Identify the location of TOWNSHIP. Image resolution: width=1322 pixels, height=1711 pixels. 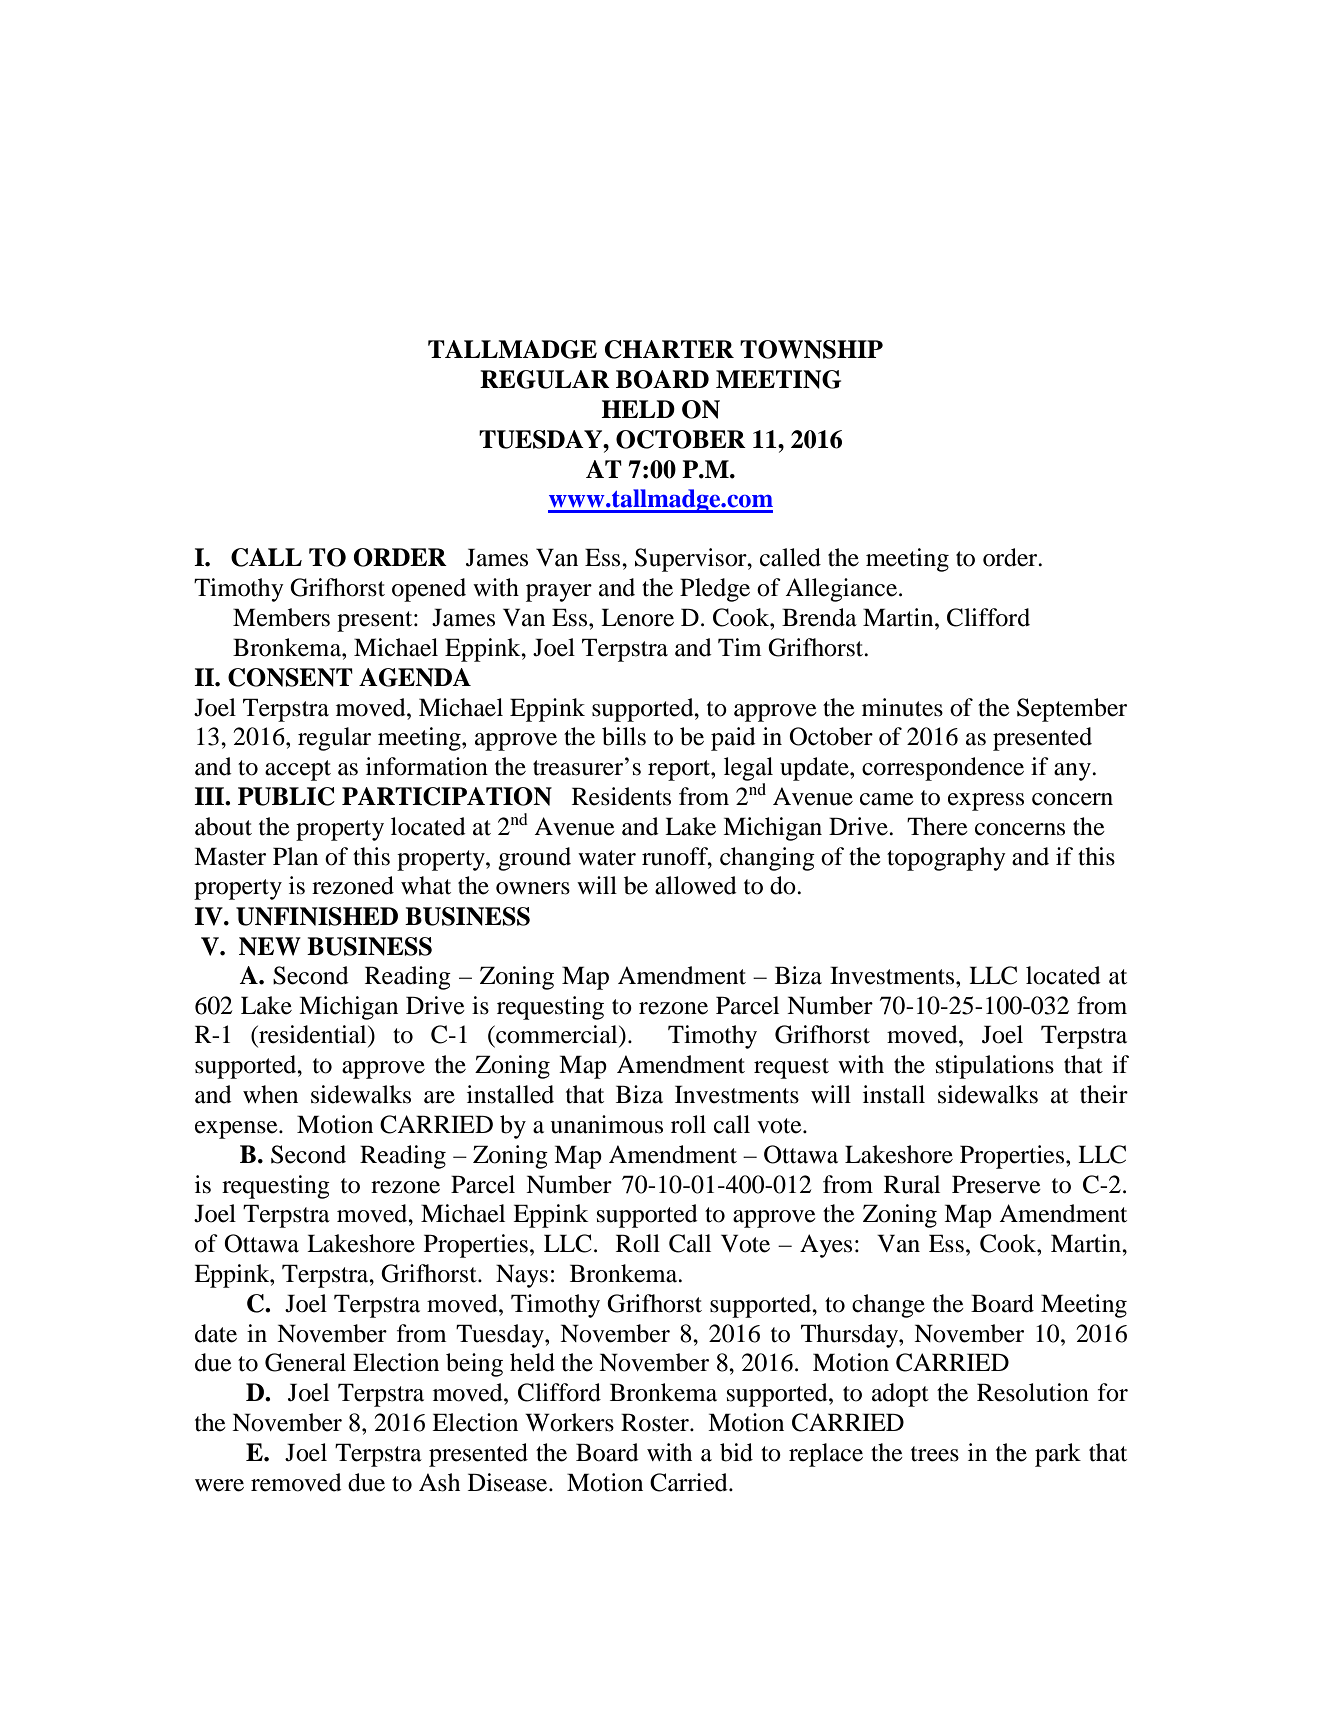
(811, 349).
